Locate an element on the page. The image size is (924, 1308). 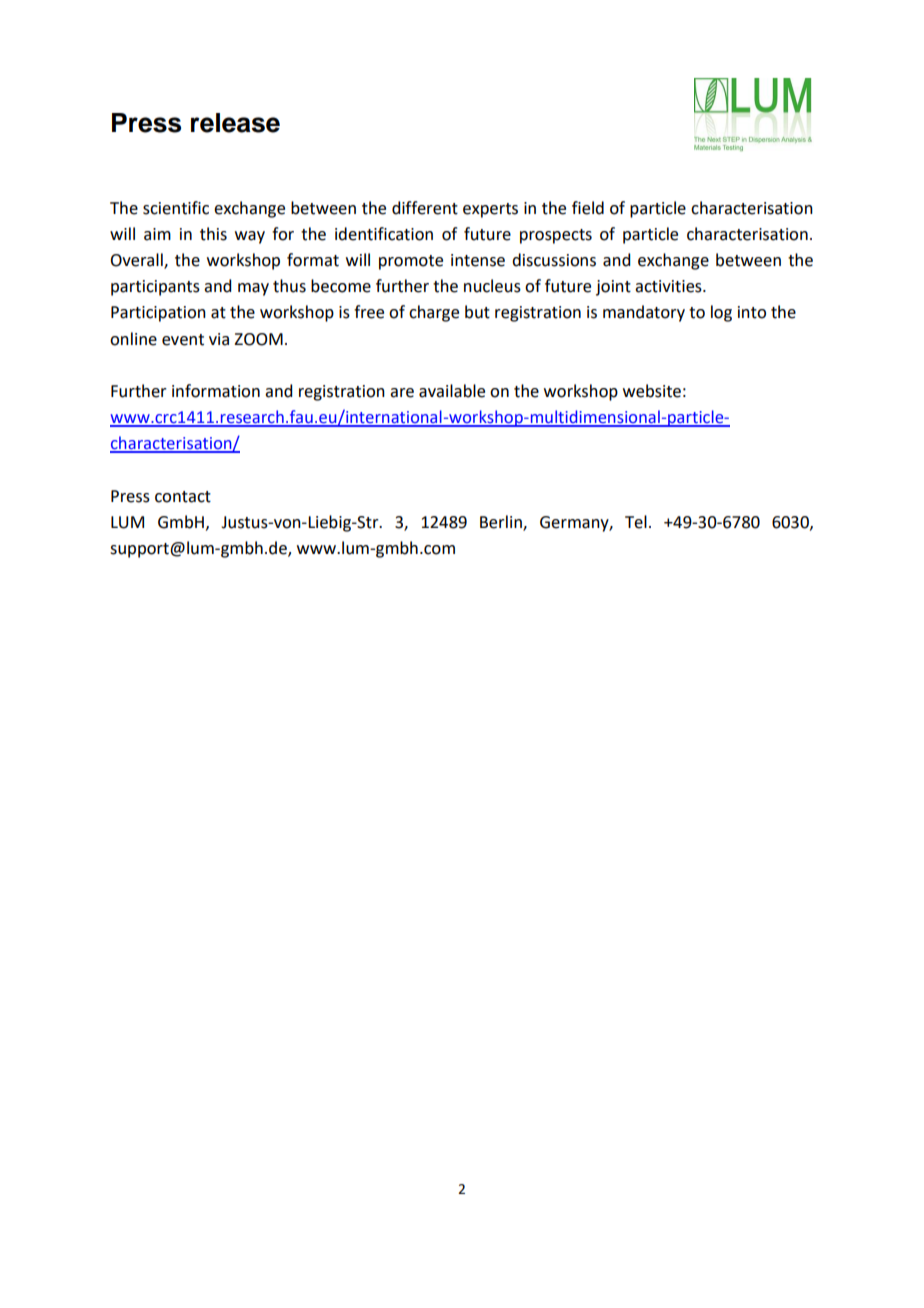
contact is located at coordinates (183, 497).
